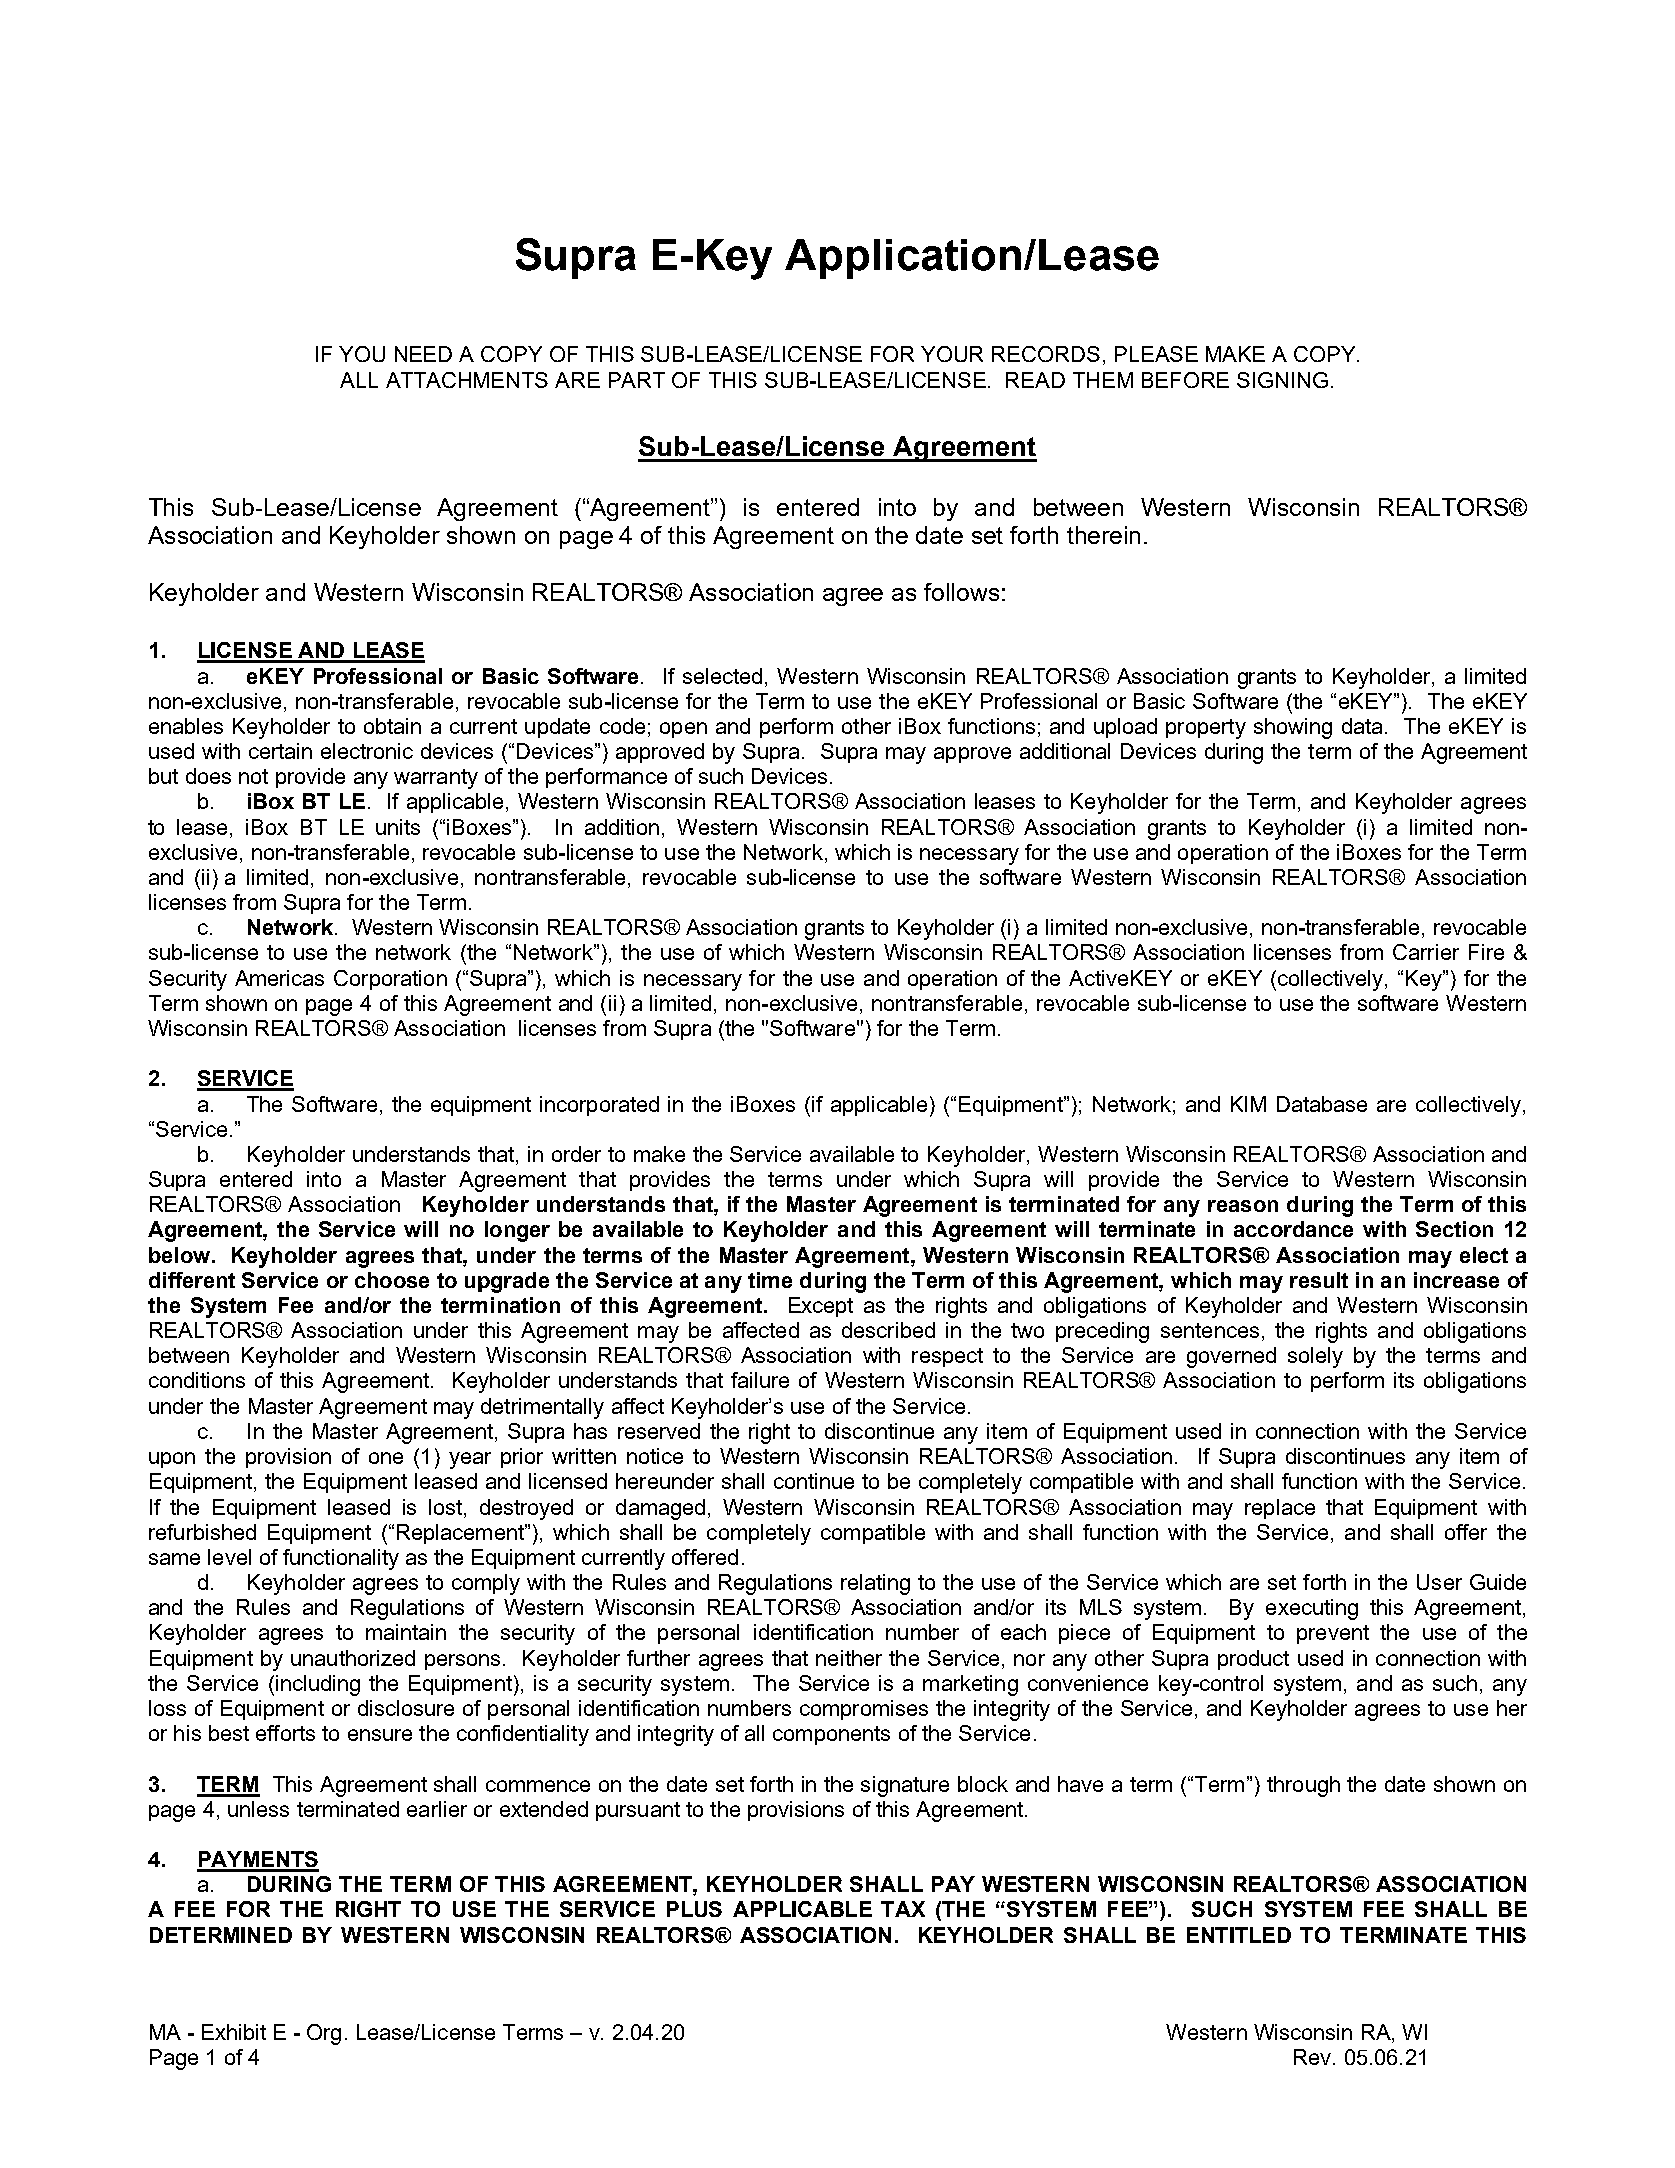  What do you see at coordinates (1239, 1935) in the page?
I see `ENTITLED` at bounding box center [1239, 1935].
